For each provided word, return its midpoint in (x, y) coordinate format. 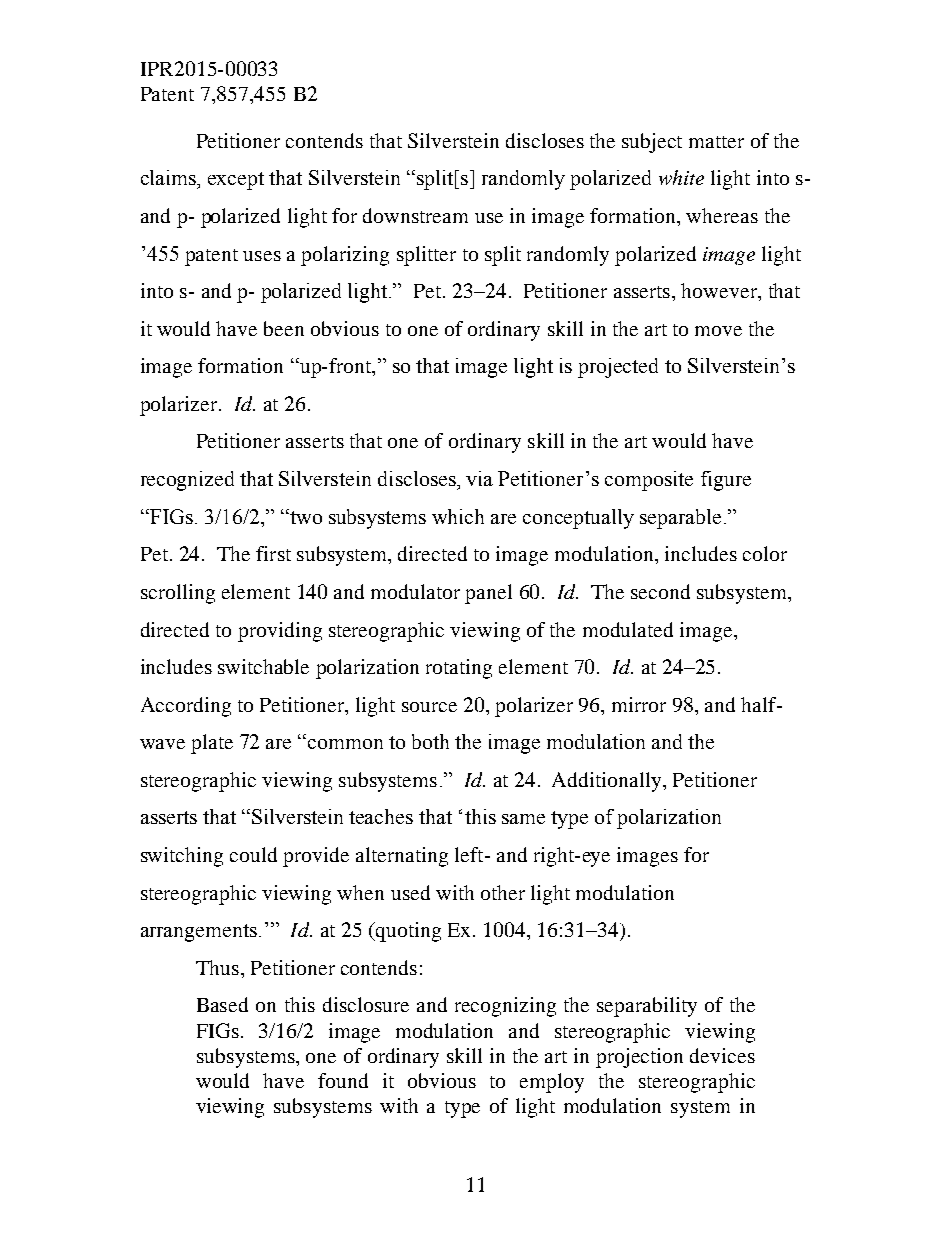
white (681, 177)
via (479, 478)
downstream (415, 215)
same (523, 819)
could (253, 854)
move (718, 331)
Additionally (608, 782)
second (660, 591)
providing (280, 632)
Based (222, 1004)
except (236, 181)
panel (488, 594)
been (284, 328)
